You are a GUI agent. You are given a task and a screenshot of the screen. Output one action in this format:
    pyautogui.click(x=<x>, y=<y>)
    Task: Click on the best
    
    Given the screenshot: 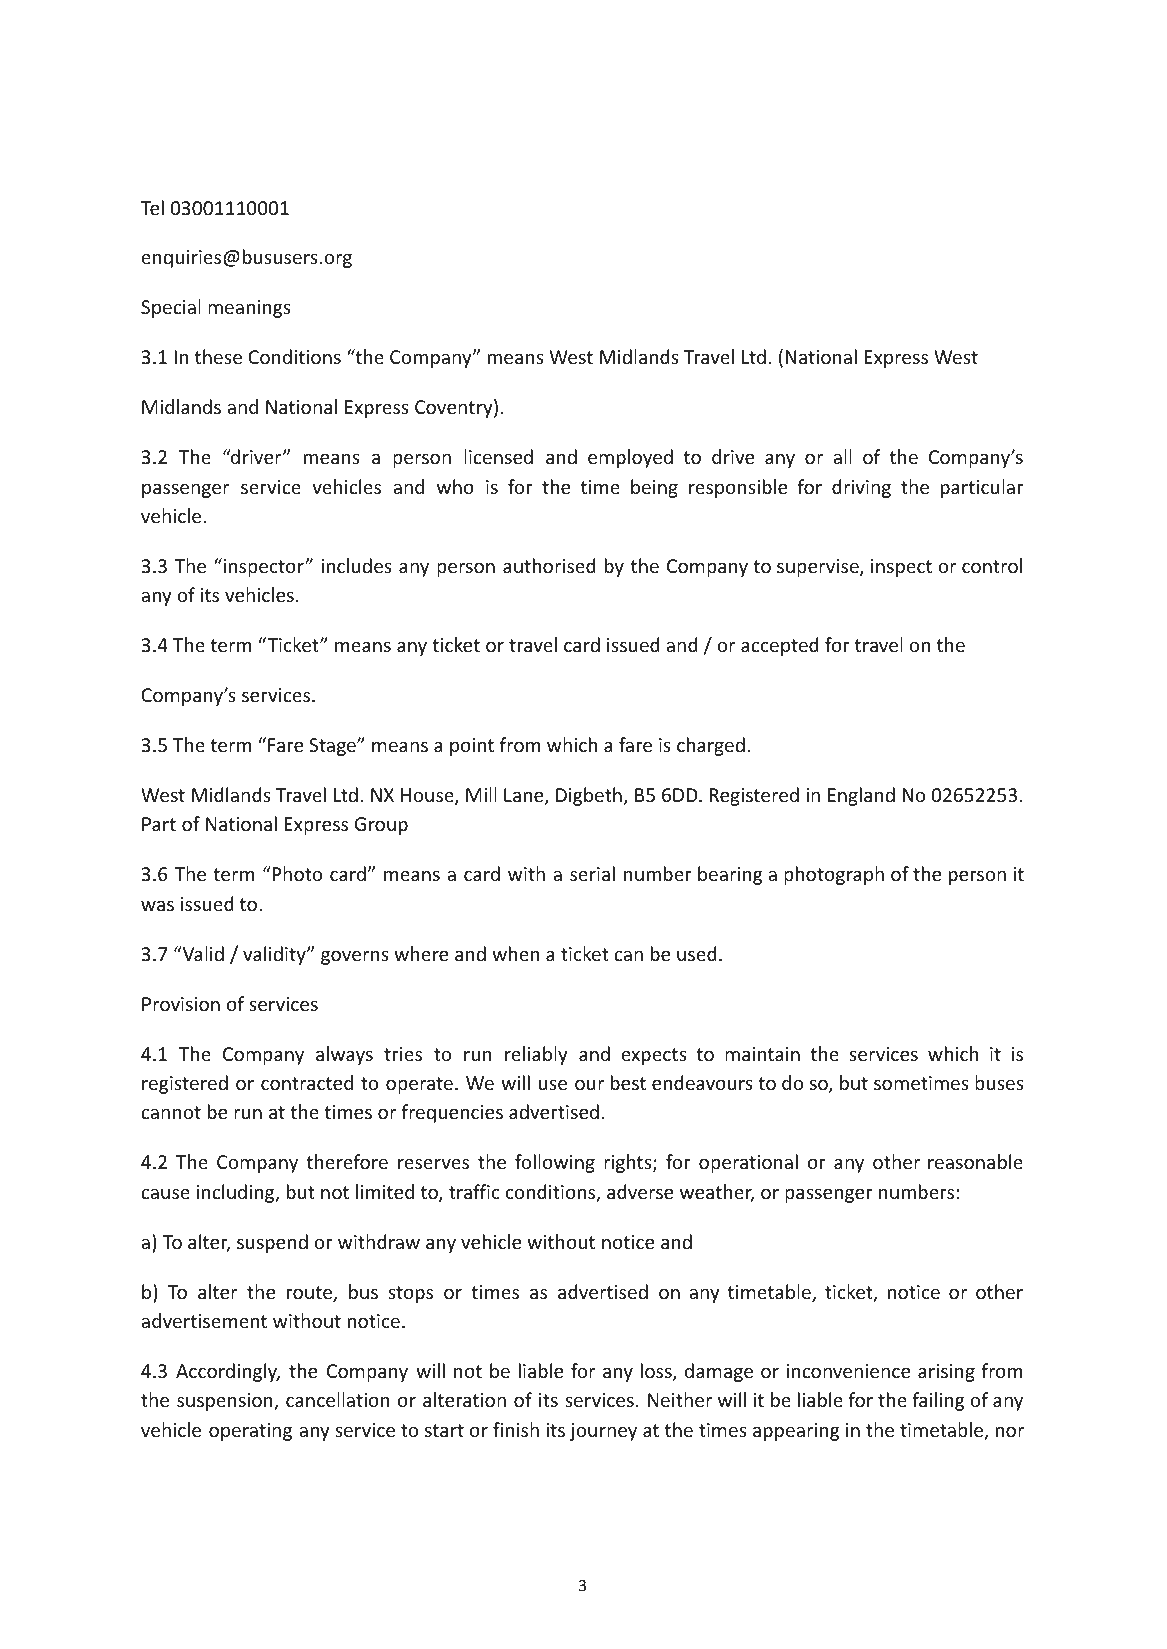 What is the action you would take?
    pyautogui.click(x=628, y=1082)
